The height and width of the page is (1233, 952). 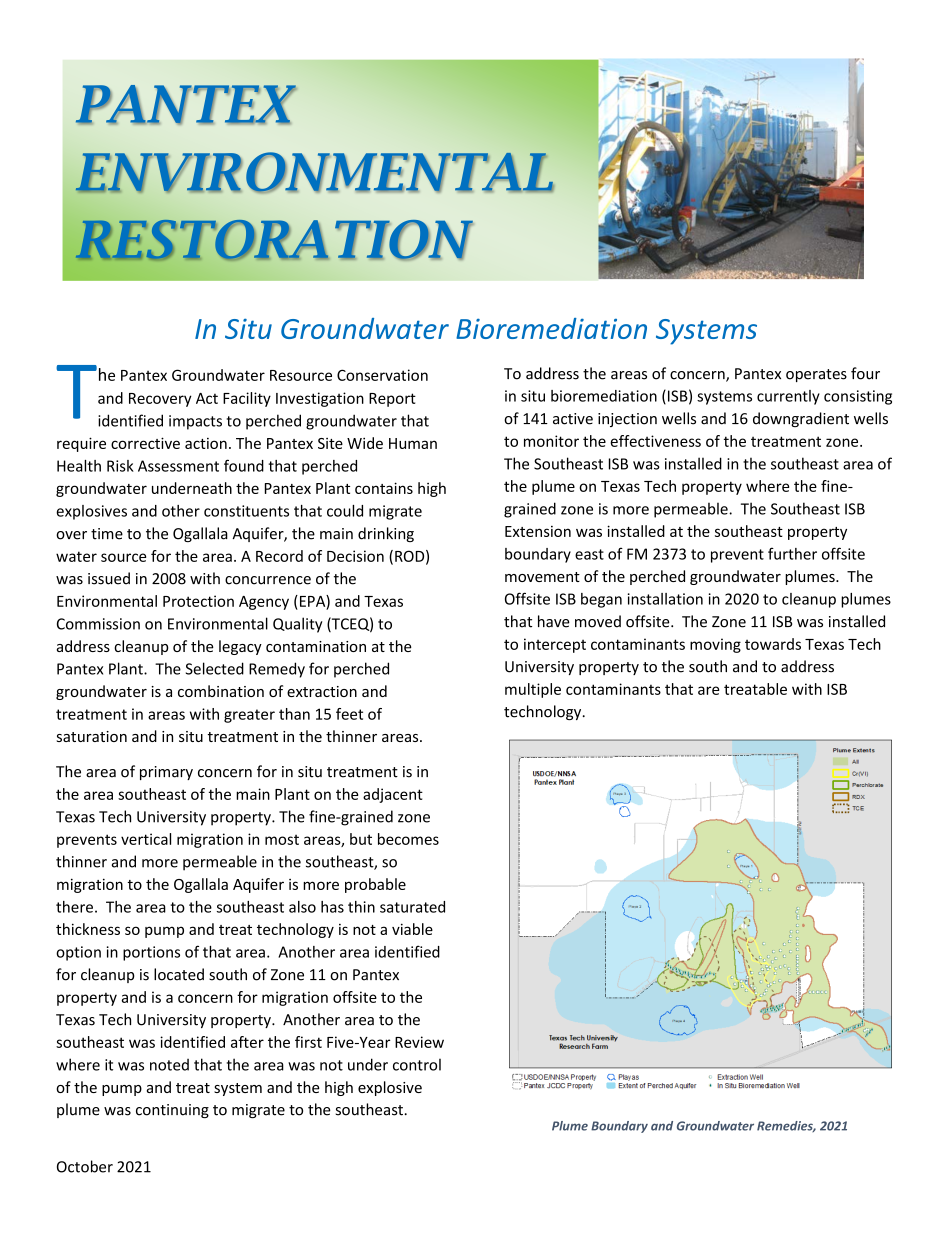 I want to click on Report, so click(x=392, y=400).
